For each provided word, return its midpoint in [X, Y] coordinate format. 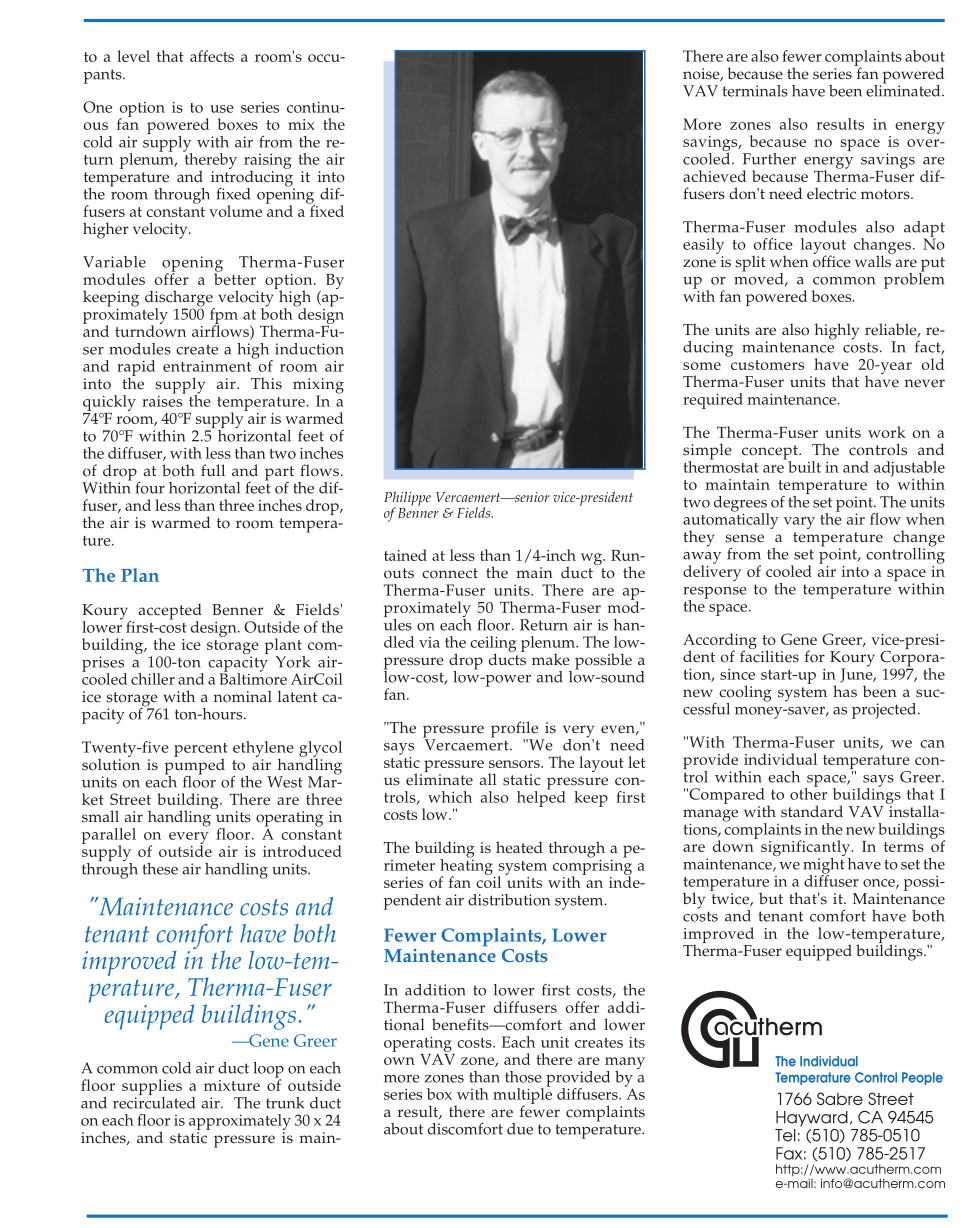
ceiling [493, 645]
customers [767, 365]
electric [831, 193]
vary [799, 523]
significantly [807, 849]
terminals [755, 91]
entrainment [208, 365]
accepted [170, 612]
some [702, 366]
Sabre [840, 1098]
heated [519, 847]
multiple [522, 1096]
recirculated [154, 1101]
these [160, 869]
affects [212, 56]
